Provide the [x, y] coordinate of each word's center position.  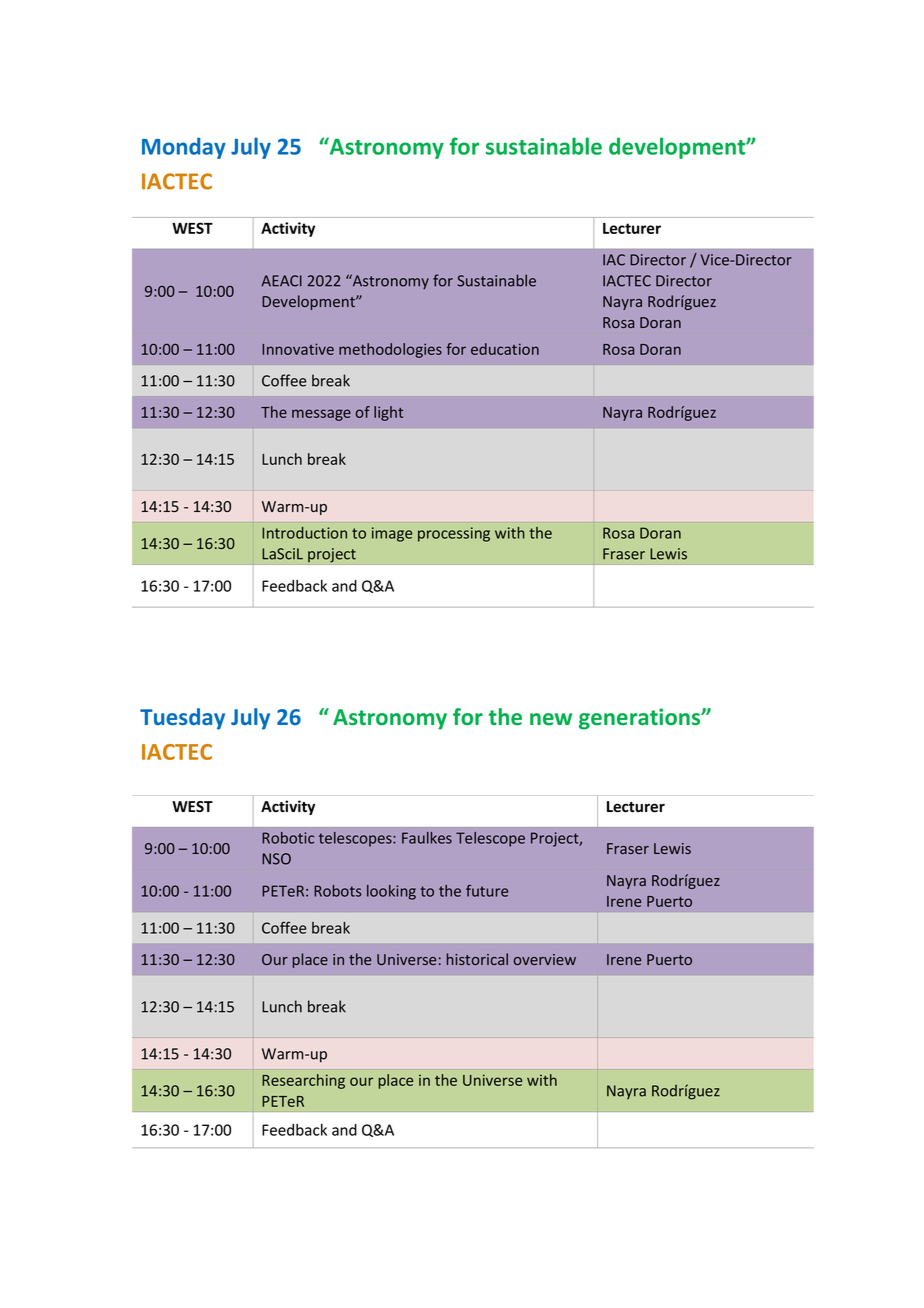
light [388, 413]
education [505, 349]
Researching [303, 1081]
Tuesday [182, 719]
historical [477, 959]
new [551, 719]
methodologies [390, 350]
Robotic [288, 838]
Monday [184, 148]
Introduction [304, 533]
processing [454, 534]
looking [391, 892]
